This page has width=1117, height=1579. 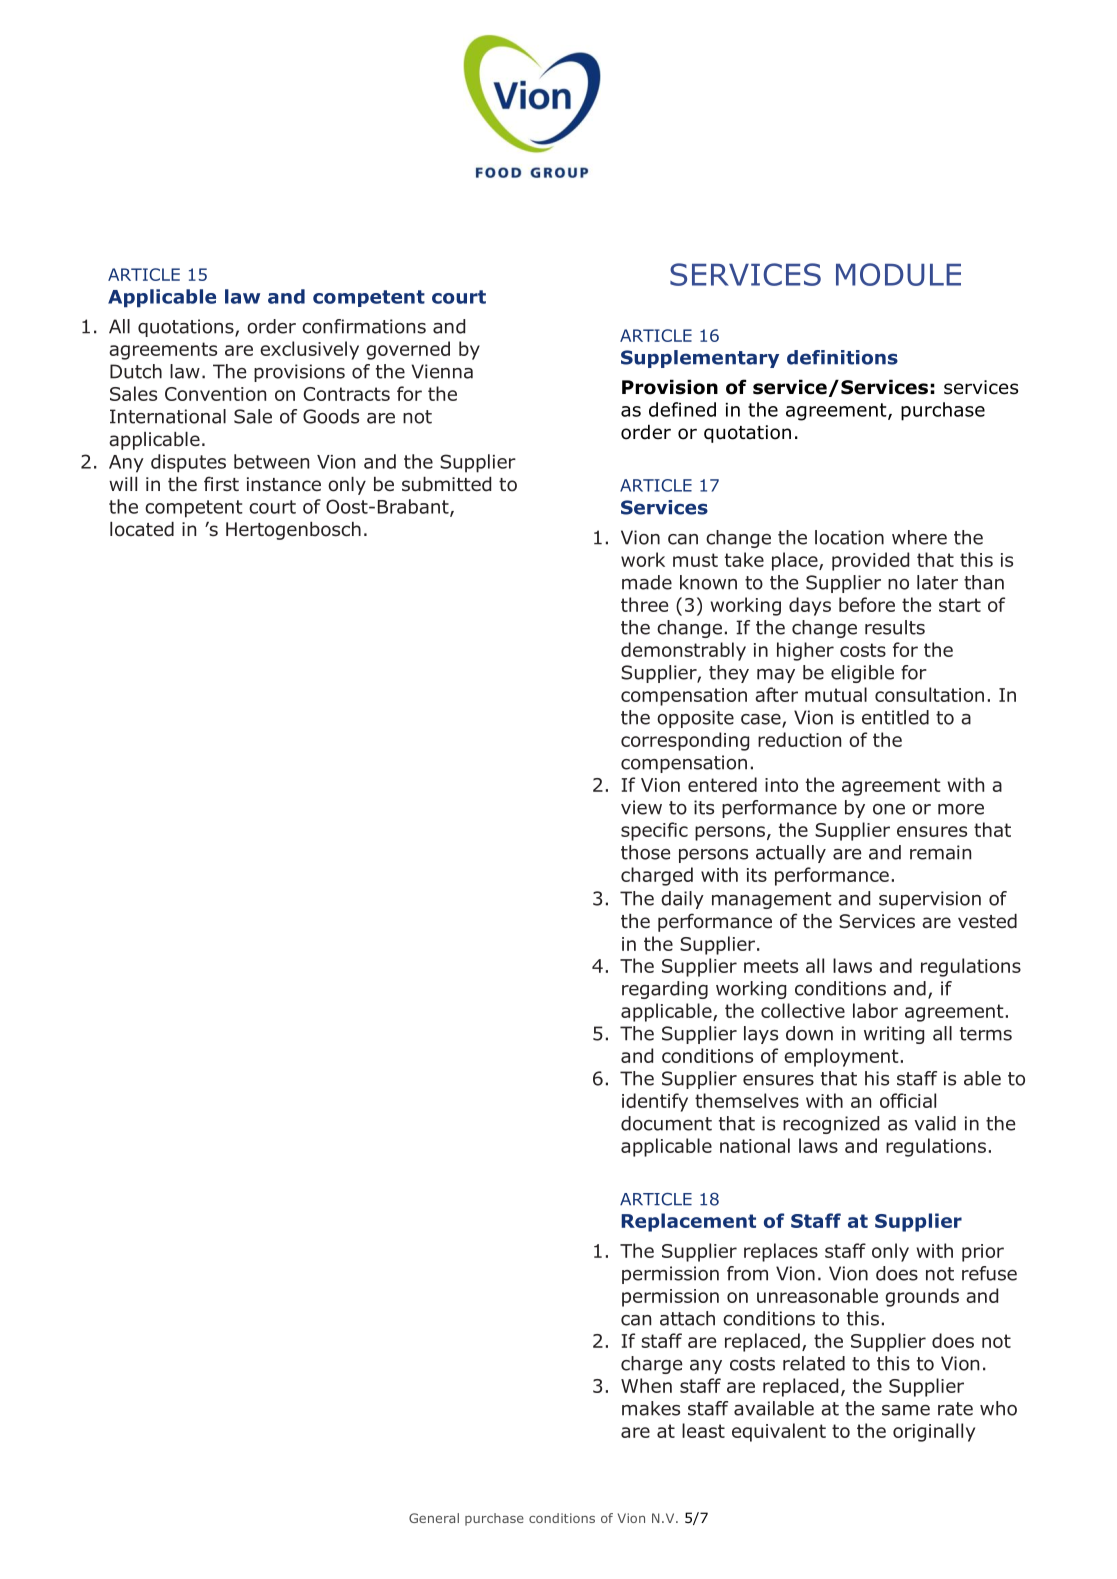 What do you see at coordinates (682, 900) in the page?
I see `daily` at bounding box center [682, 900].
